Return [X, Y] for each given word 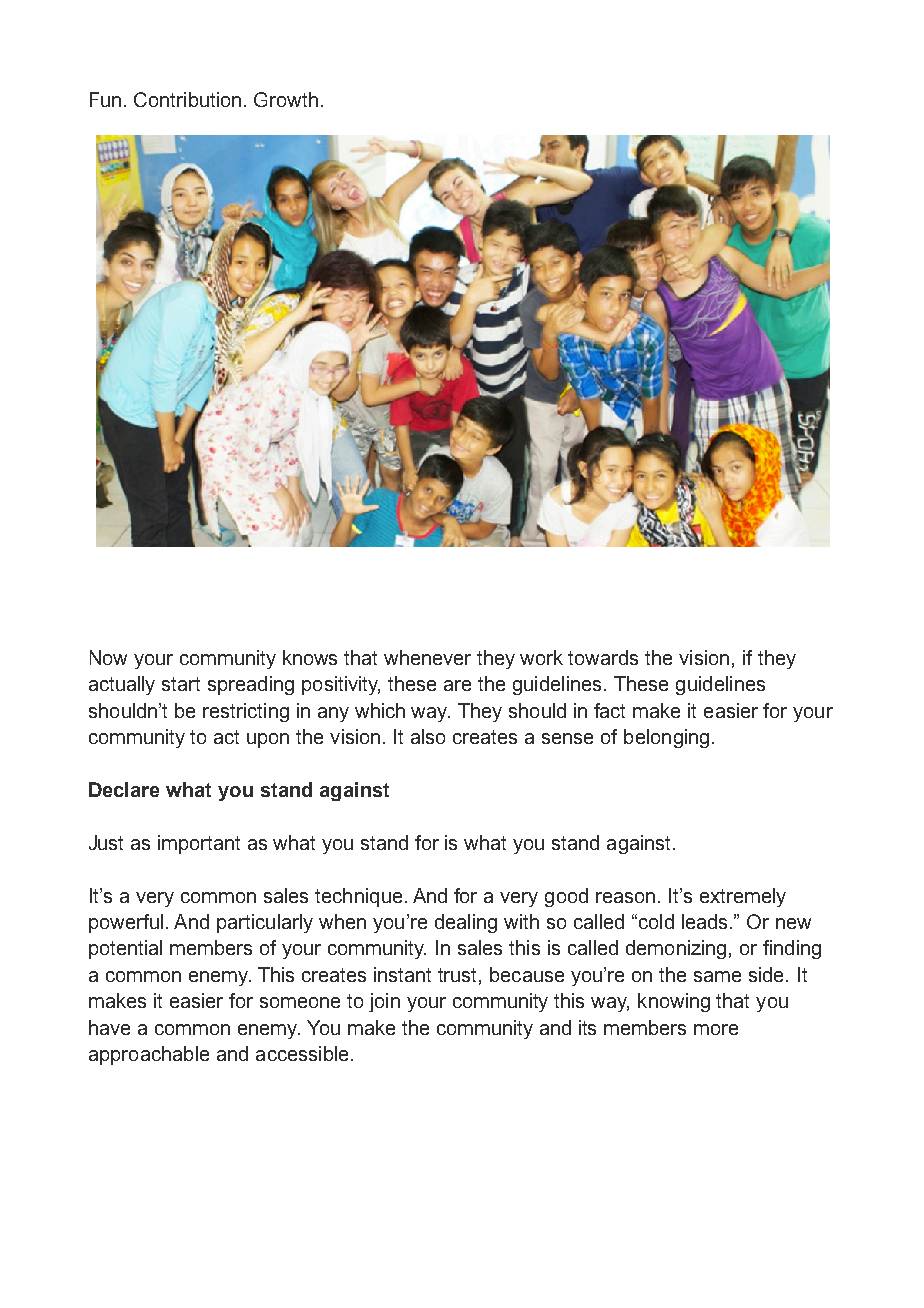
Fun [105, 99]
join [384, 1002]
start [181, 684]
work [541, 657]
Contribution [187, 99]
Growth [286, 99]
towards [603, 657]
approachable [149, 1055]
